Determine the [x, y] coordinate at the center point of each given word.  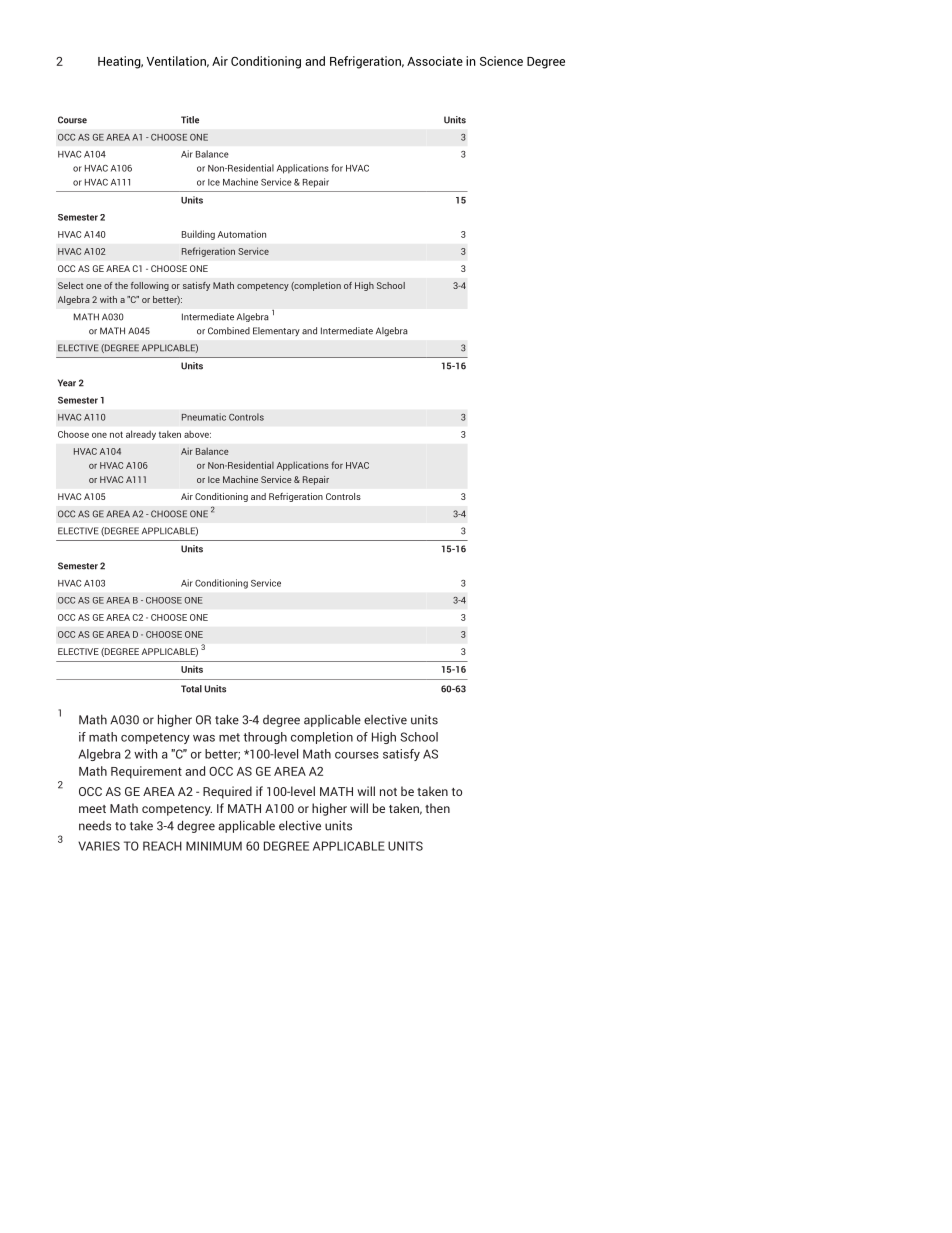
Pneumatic [204, 417]
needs [95, 826]
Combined [229, 331]
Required [227, 792]
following [150, 286]
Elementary [276, 331]
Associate [435, 61]
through [265, 738]
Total [191, 689]
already [141, 435]
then [437, 808]
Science [501, 61]
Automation [242, 234]
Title [190, 120]
